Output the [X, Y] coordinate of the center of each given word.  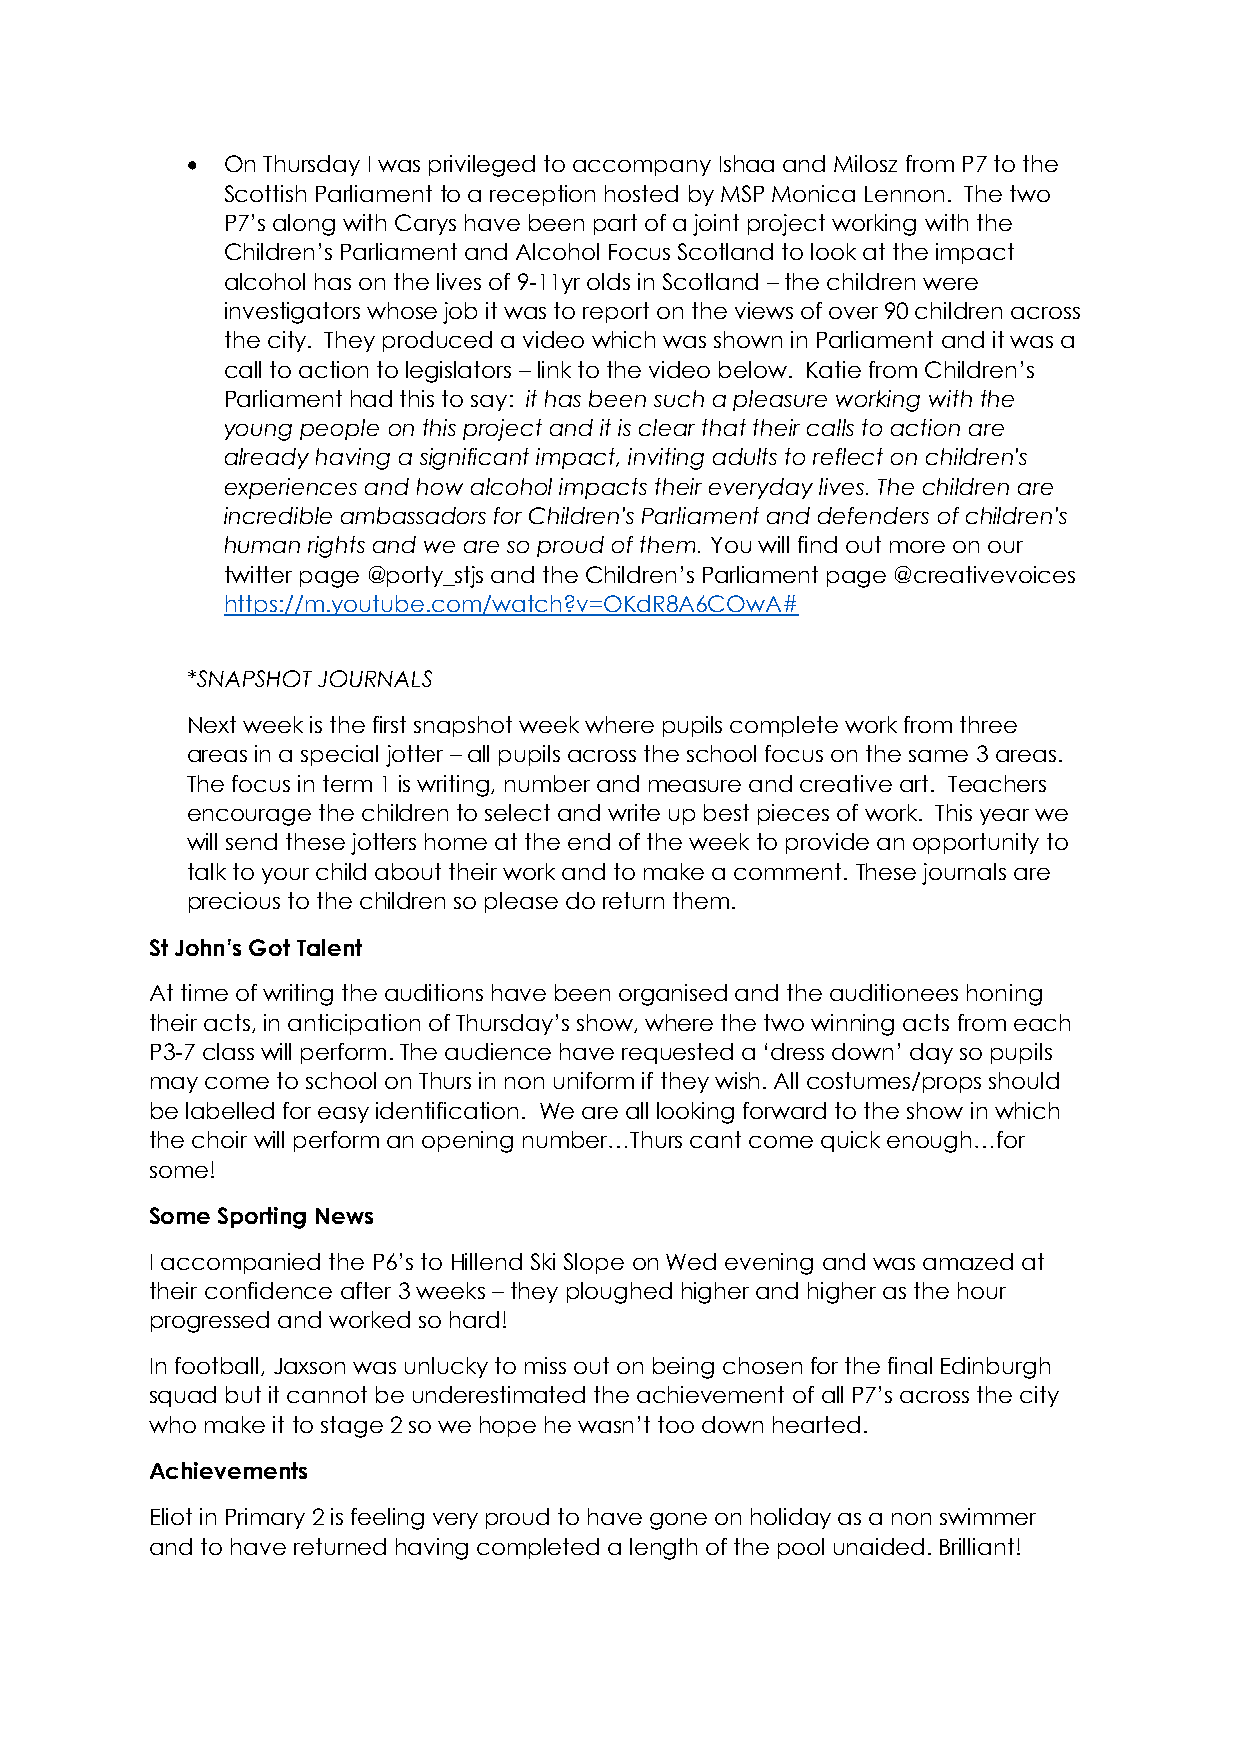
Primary [265, 1518]
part [615, 224]
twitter [258, 574]
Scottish [265, 193]
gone [678, 1521]
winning [852, 1025]
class [228, 1051]
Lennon [904, 194]
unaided [879, 1546]
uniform [594, 1080]
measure [695, 786]
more [917, 547]
